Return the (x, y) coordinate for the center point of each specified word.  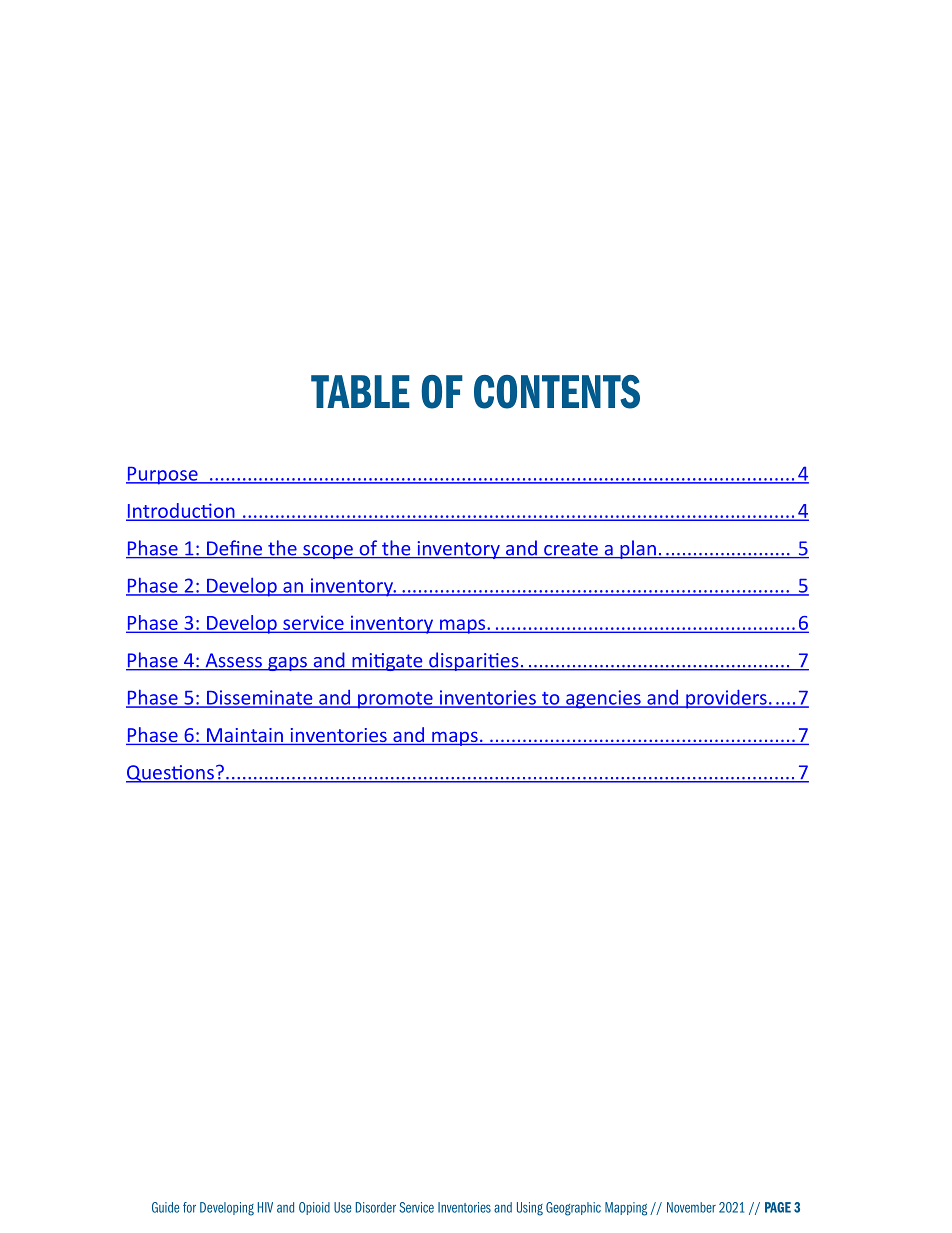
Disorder (376, 1207)
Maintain (245, 736)
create (571, 550)
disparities (474, 661)
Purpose (163, 476)
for (189, 1207)
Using (530, 1209)
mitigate (387, 662)
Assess (233, 661)
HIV (265, 1207)
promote (395, 700)
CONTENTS (557, 392)
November (691, 1207)
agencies (603, 699)
